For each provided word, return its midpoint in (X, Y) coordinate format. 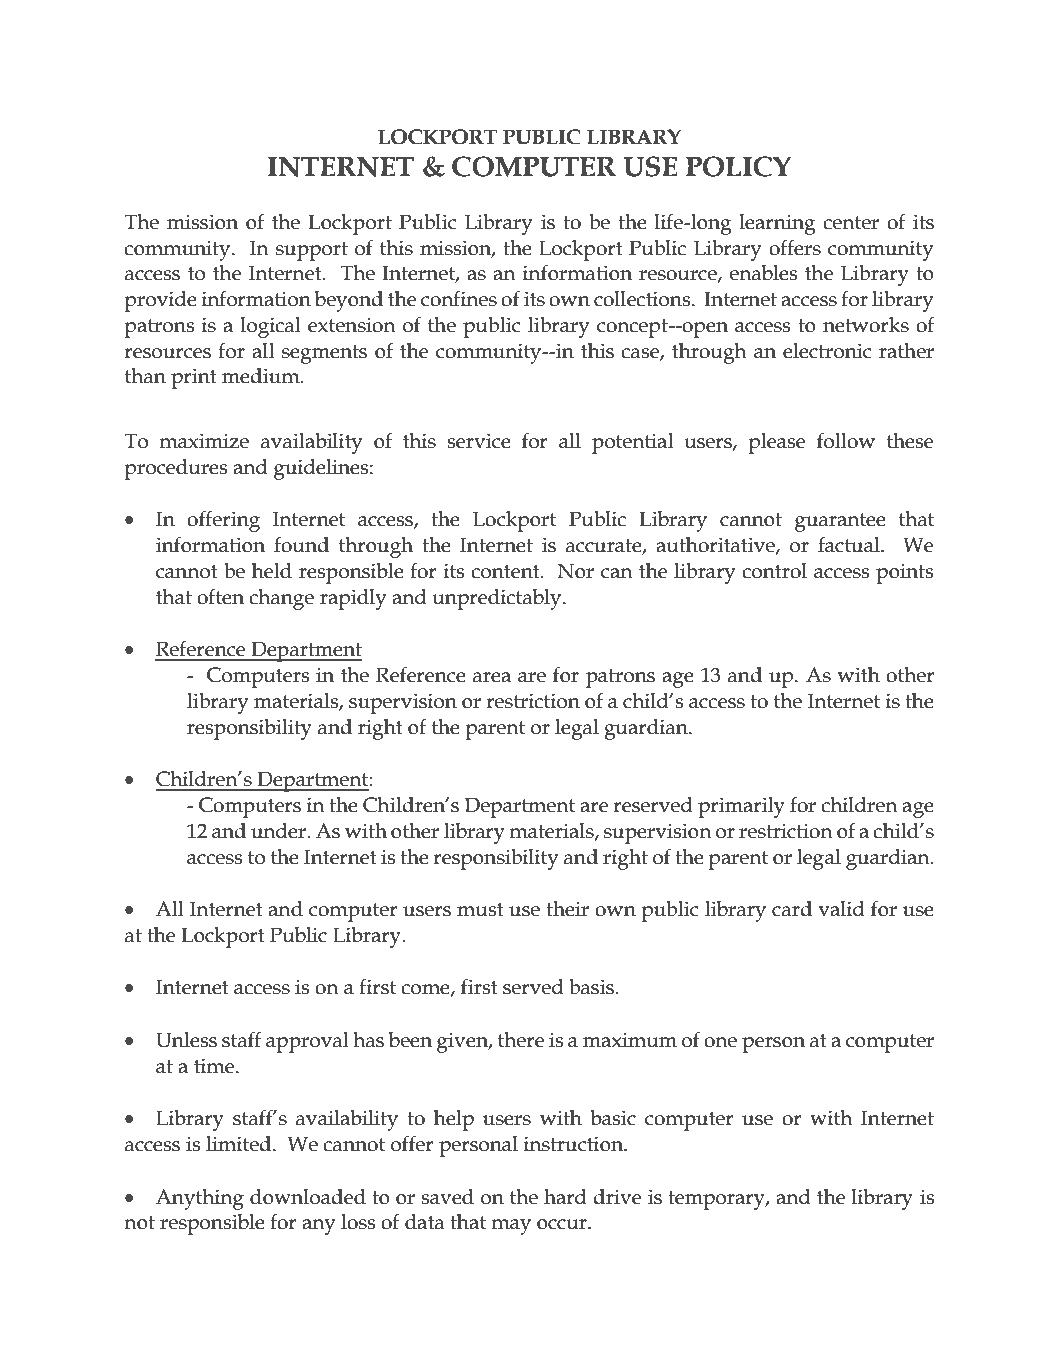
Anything (200, 1199)
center (851, 223)
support (312, 251)
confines (459, 298)
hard (565, 1197)
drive (617, 1197)
